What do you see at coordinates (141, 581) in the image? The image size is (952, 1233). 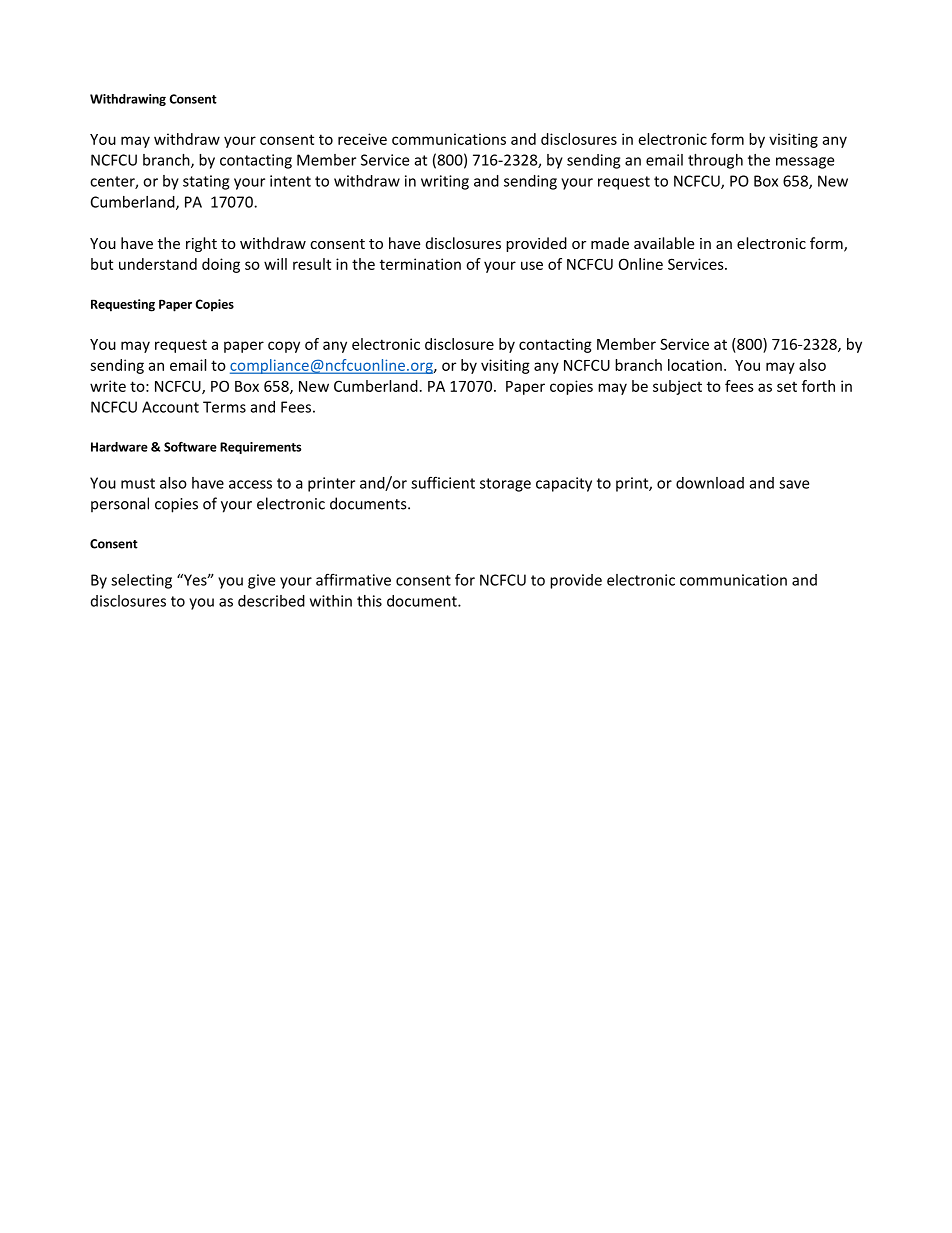 I see `selecting` at bounding box center [141, 581].
